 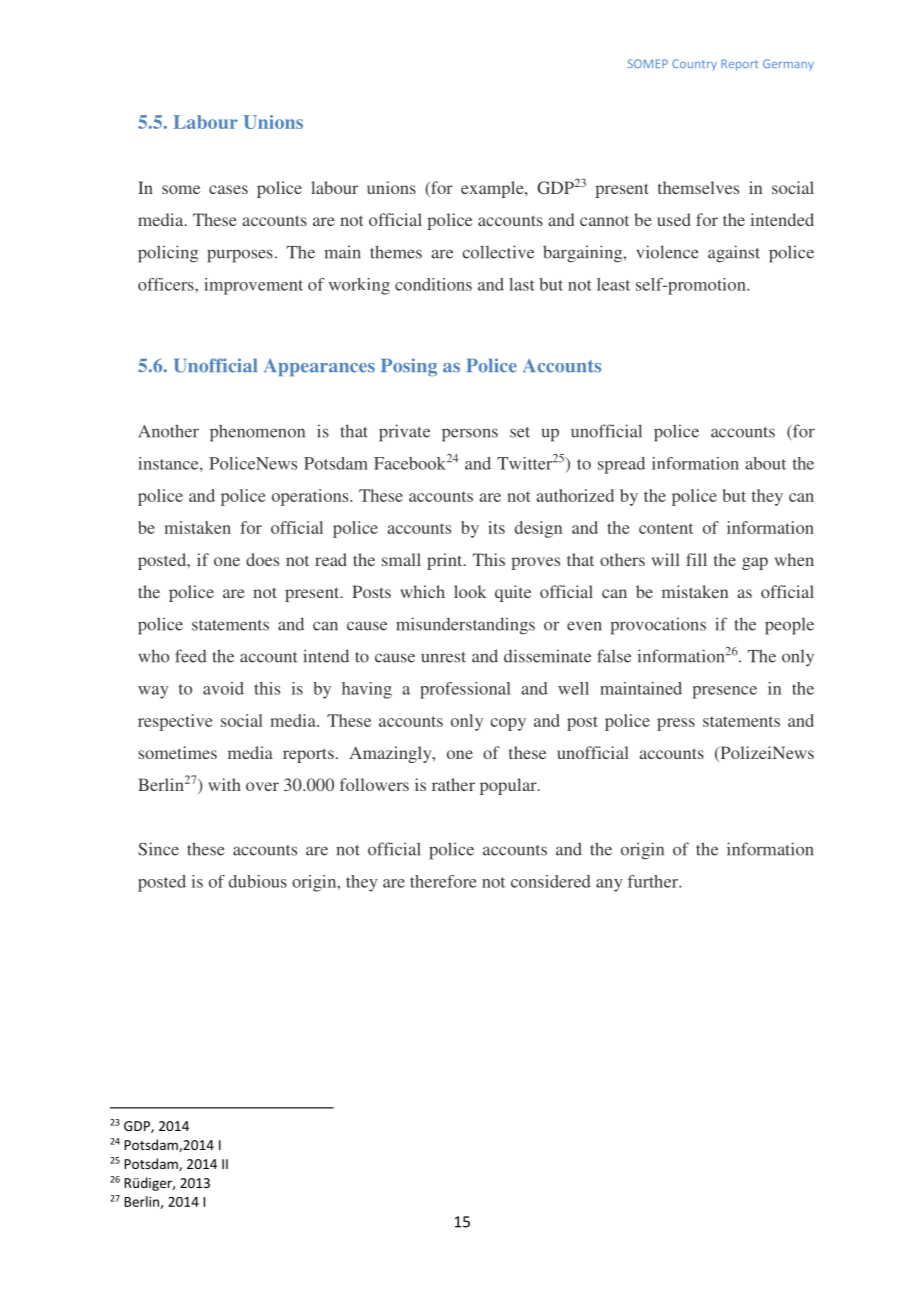 What do you see at coordinates (258, 881) in the screenshot?
I see `dubious` at bounding box center [258, 881].
